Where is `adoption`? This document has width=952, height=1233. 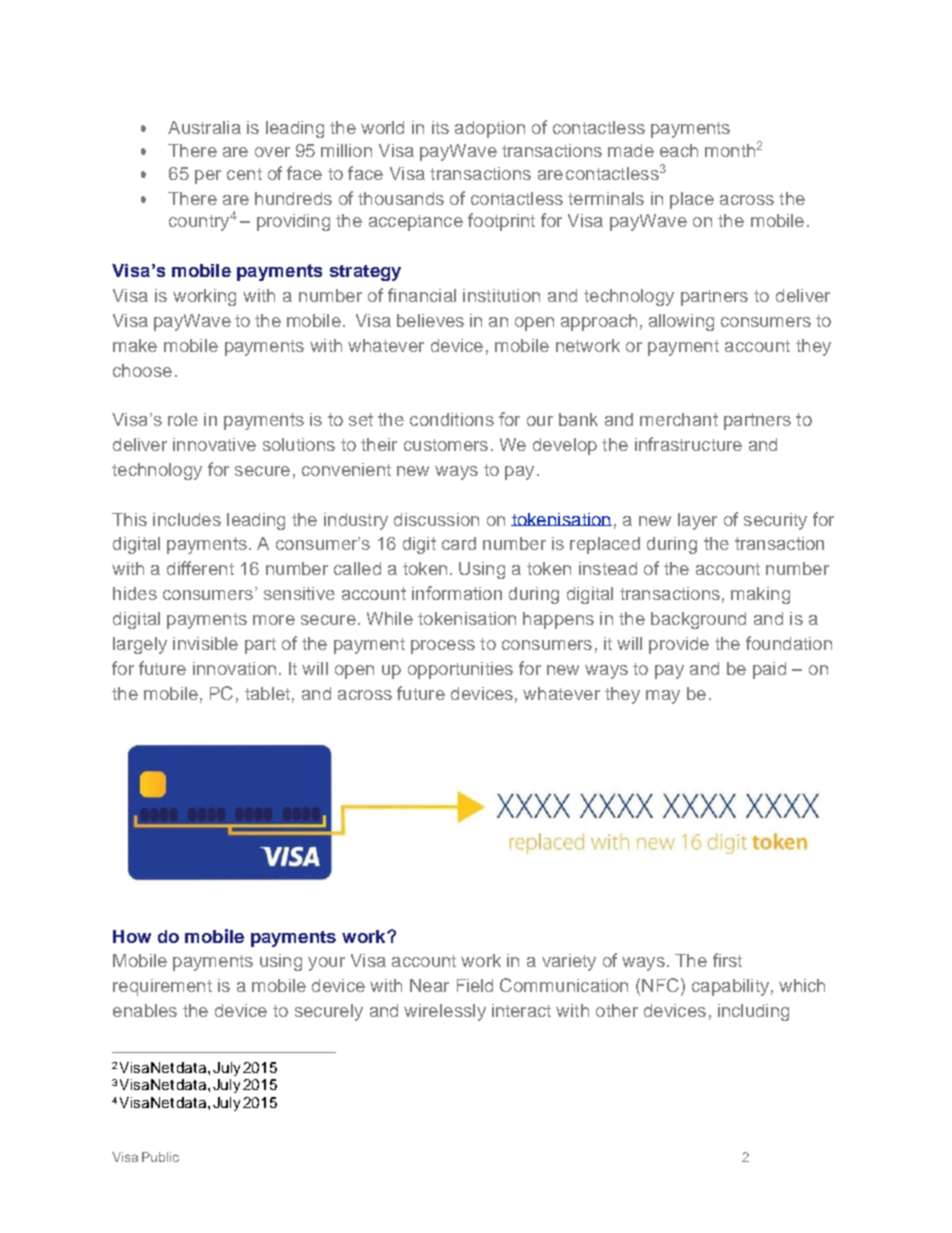
adoption is located at coordinates (490, 129).
